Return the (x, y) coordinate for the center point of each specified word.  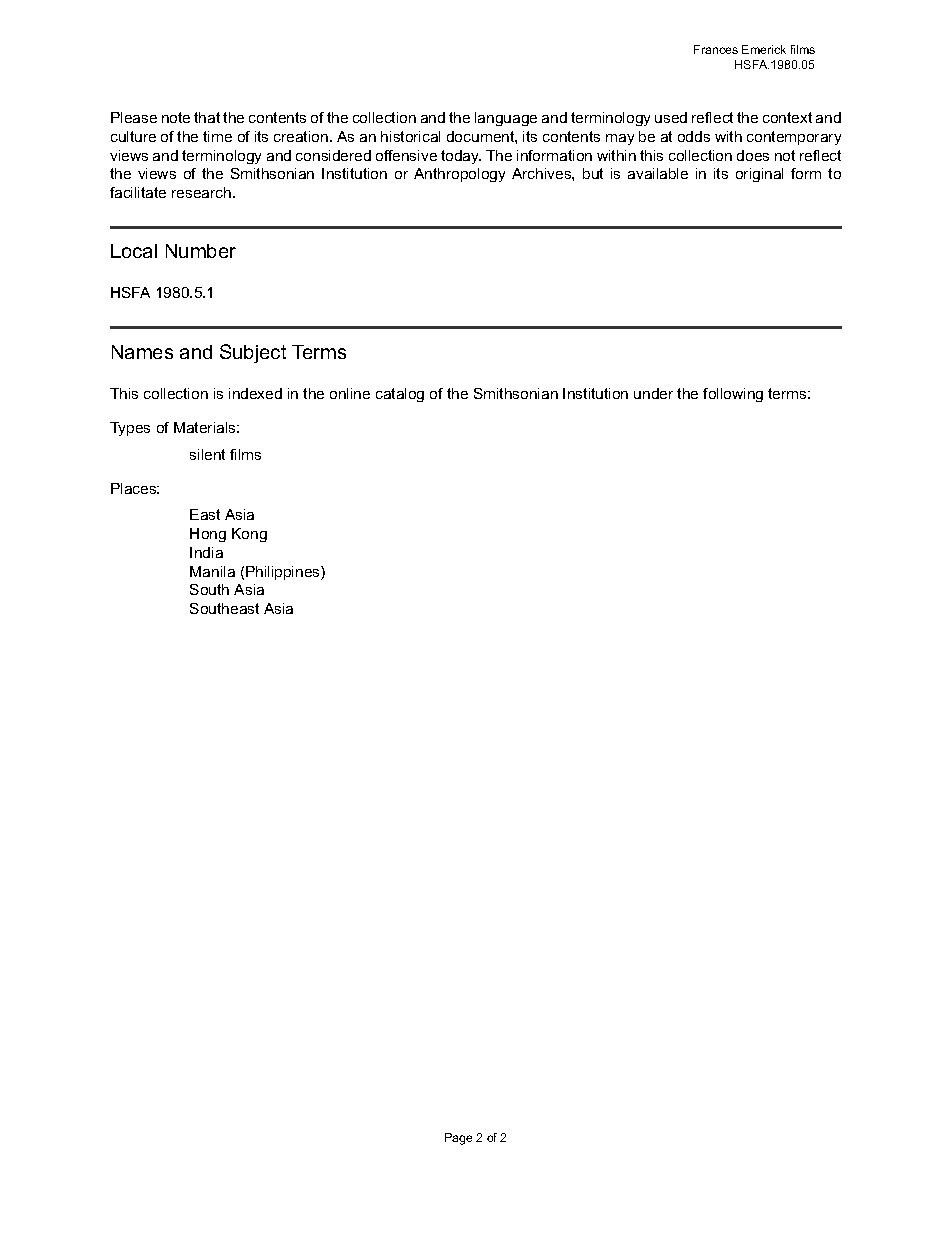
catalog (400, 395)
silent (207, 454)
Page (458, 1139)
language (506, 119)
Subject (253, 353)
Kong (249, 535)
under (653, 393)
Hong (208, 535)
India (206, 552)
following (733, 395)
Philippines (284, 573)
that (207, 117)
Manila (212, 571)
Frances (716, 49)
